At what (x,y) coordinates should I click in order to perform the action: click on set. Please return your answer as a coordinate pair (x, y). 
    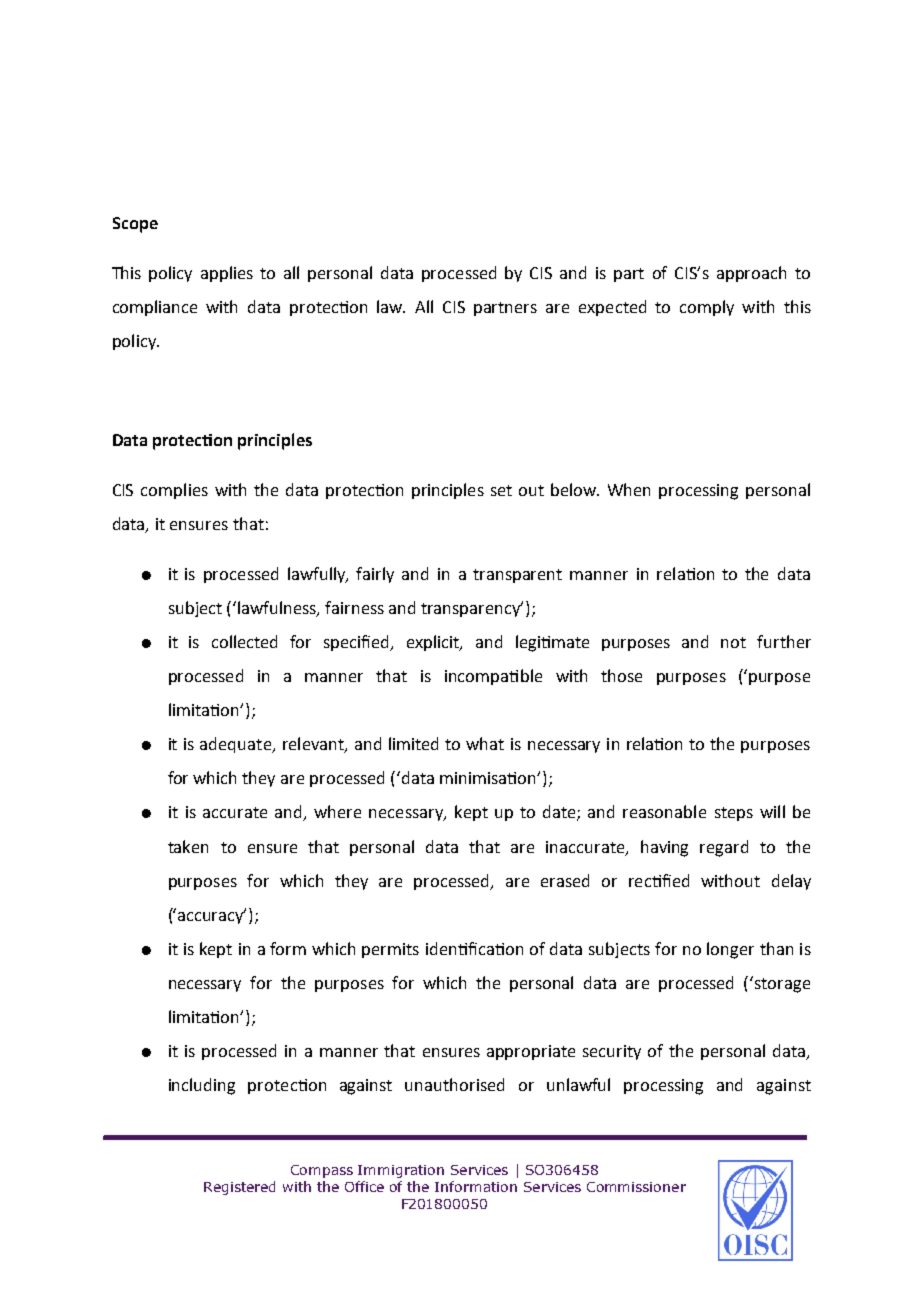
    Looking at the image, I should click on (501, 490).
